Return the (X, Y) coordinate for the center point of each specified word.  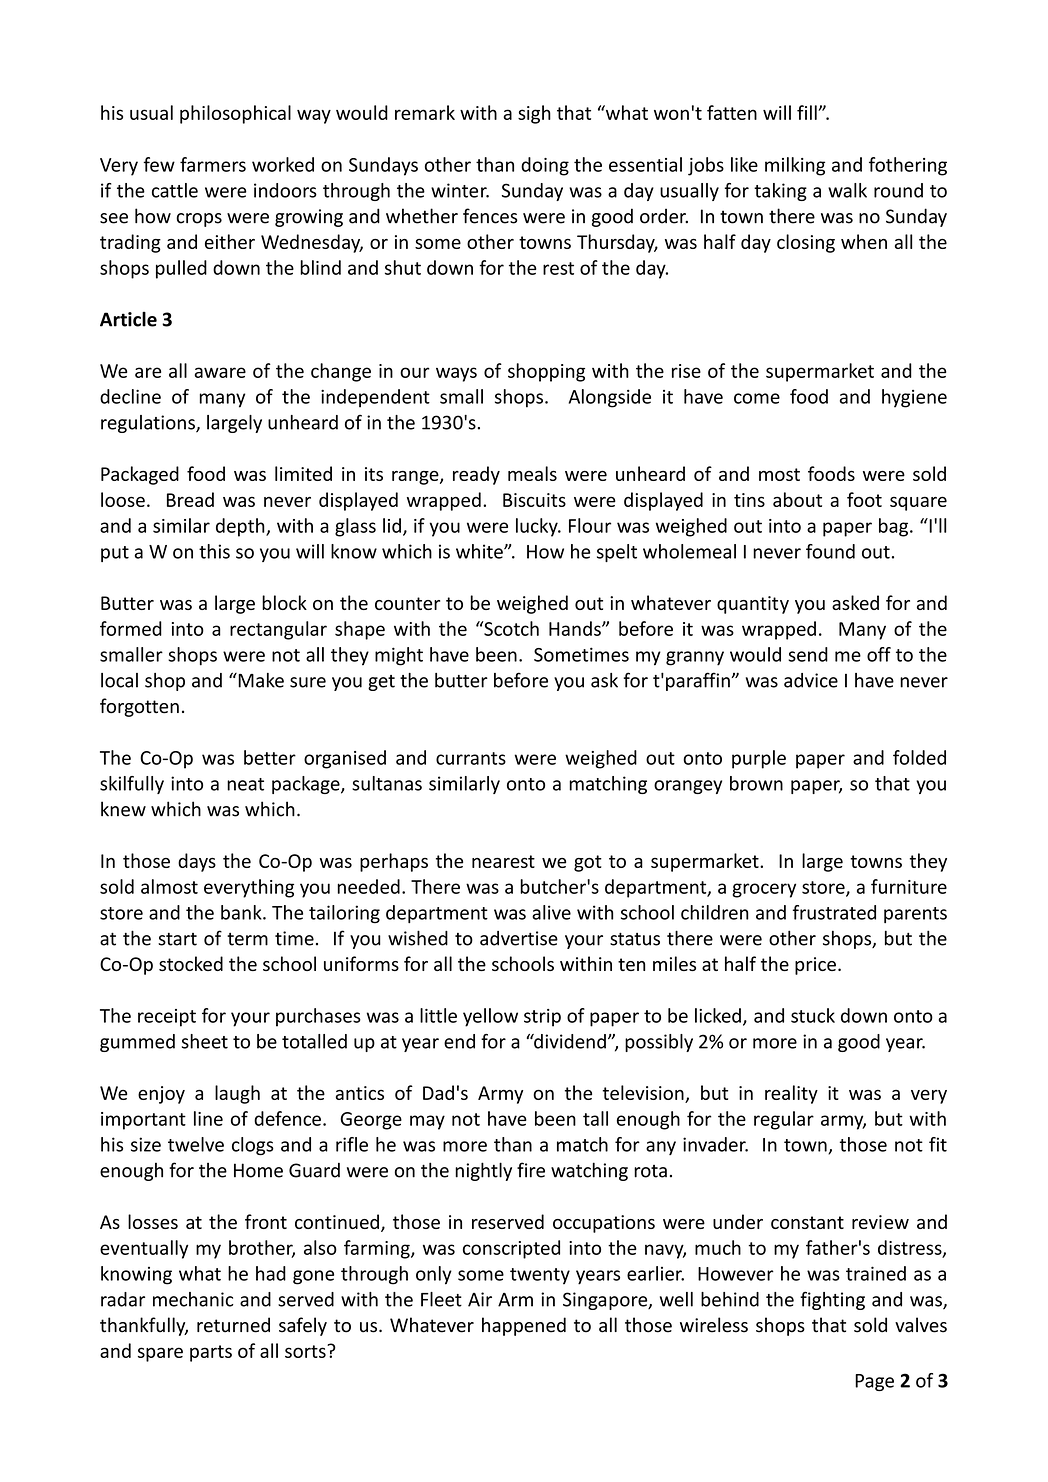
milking (795, 166)
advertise (519, 938)
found (830, 551)
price (815, 966)
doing (545, 166)
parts (211, 1353)
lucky (538, 527)
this (214, 551)
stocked (191, 963)
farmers (213, 164)
